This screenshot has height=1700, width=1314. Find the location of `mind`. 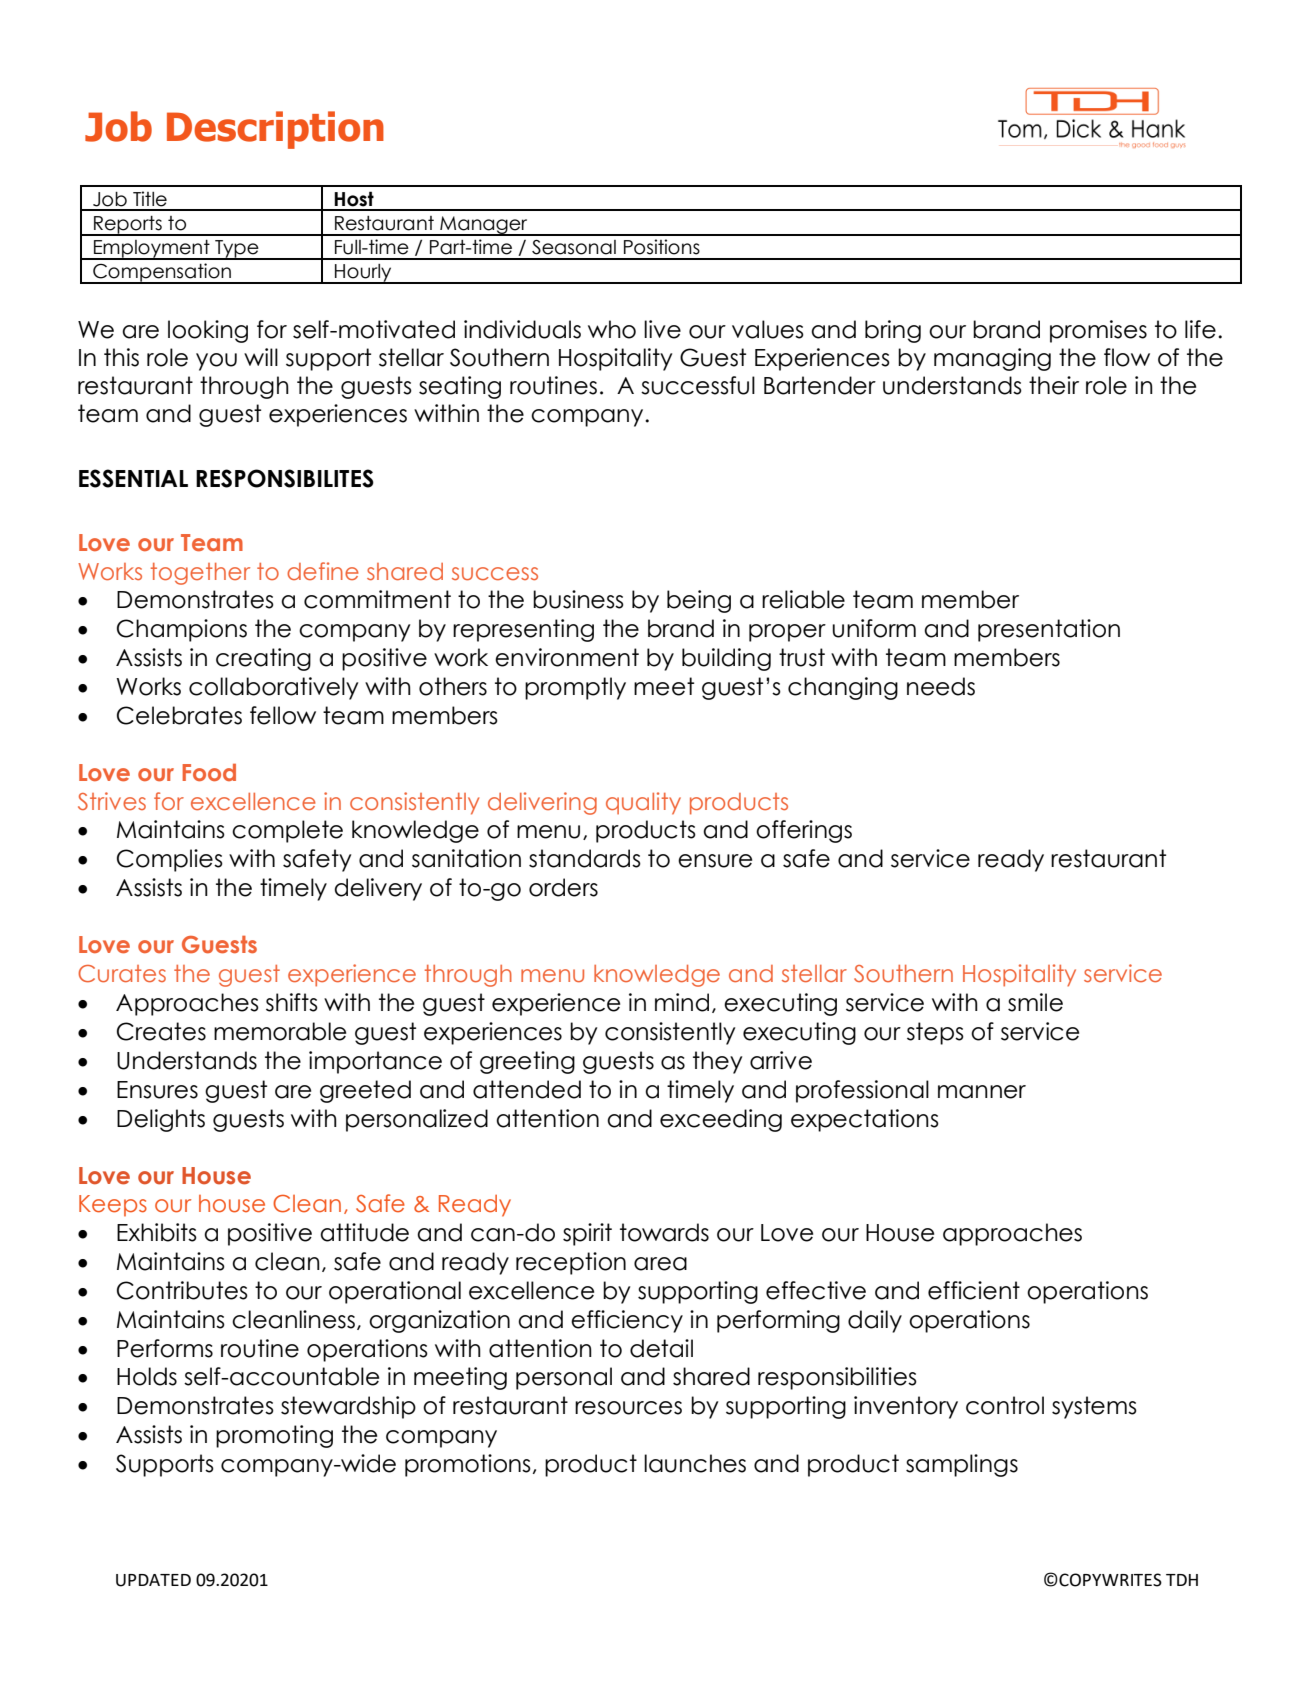

mind is located at coordinates (682, 1002).
